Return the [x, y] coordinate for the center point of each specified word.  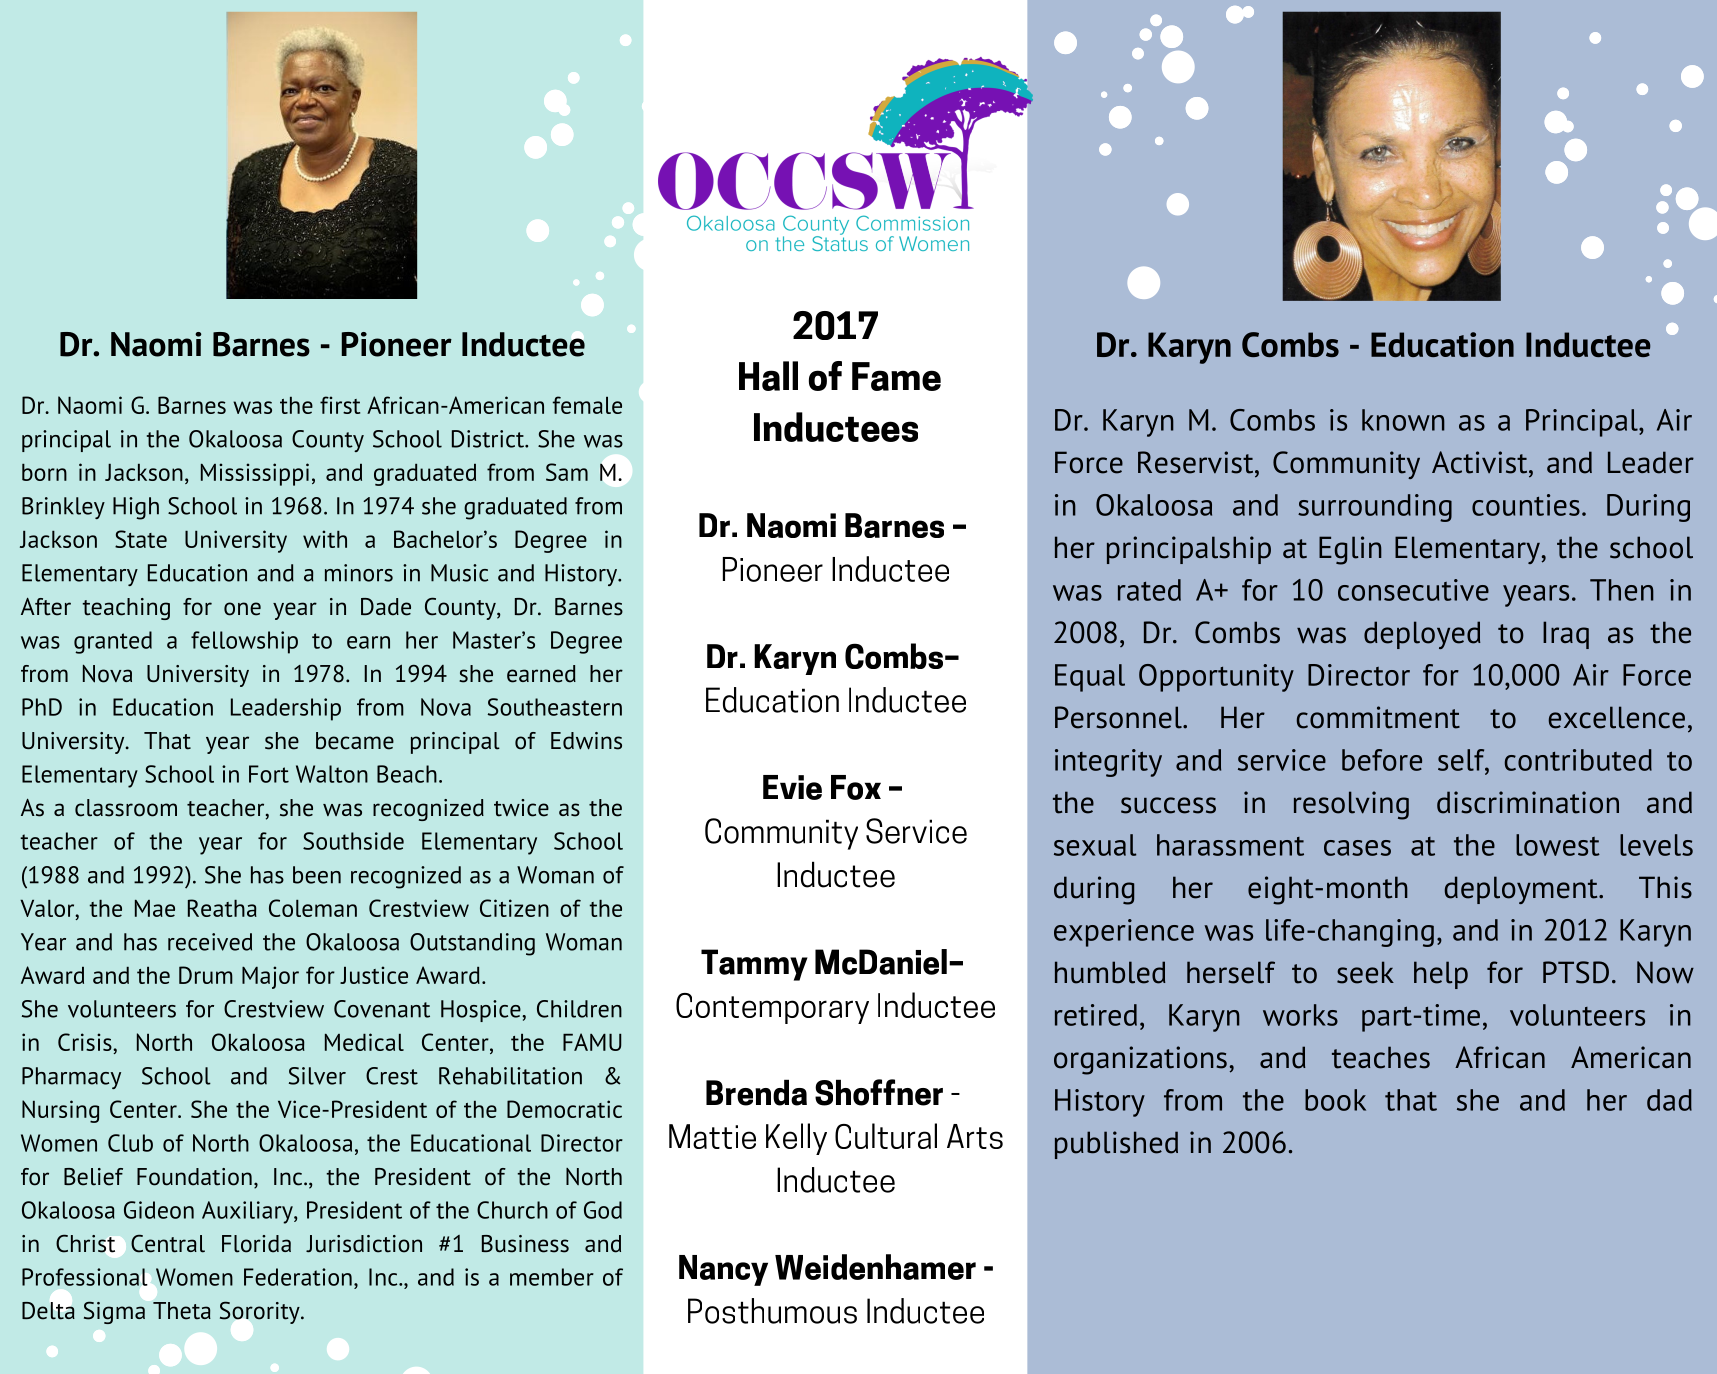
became [355, 741]
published [1116, 1145]
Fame [896, 376]
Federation [298, 1277]
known [1403, 420]
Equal [1090, 678]
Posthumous [772, 1311]
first [340, 405]
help [1441, 975]
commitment [1378, 717]
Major [270, 977]
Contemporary [772, 1008]
